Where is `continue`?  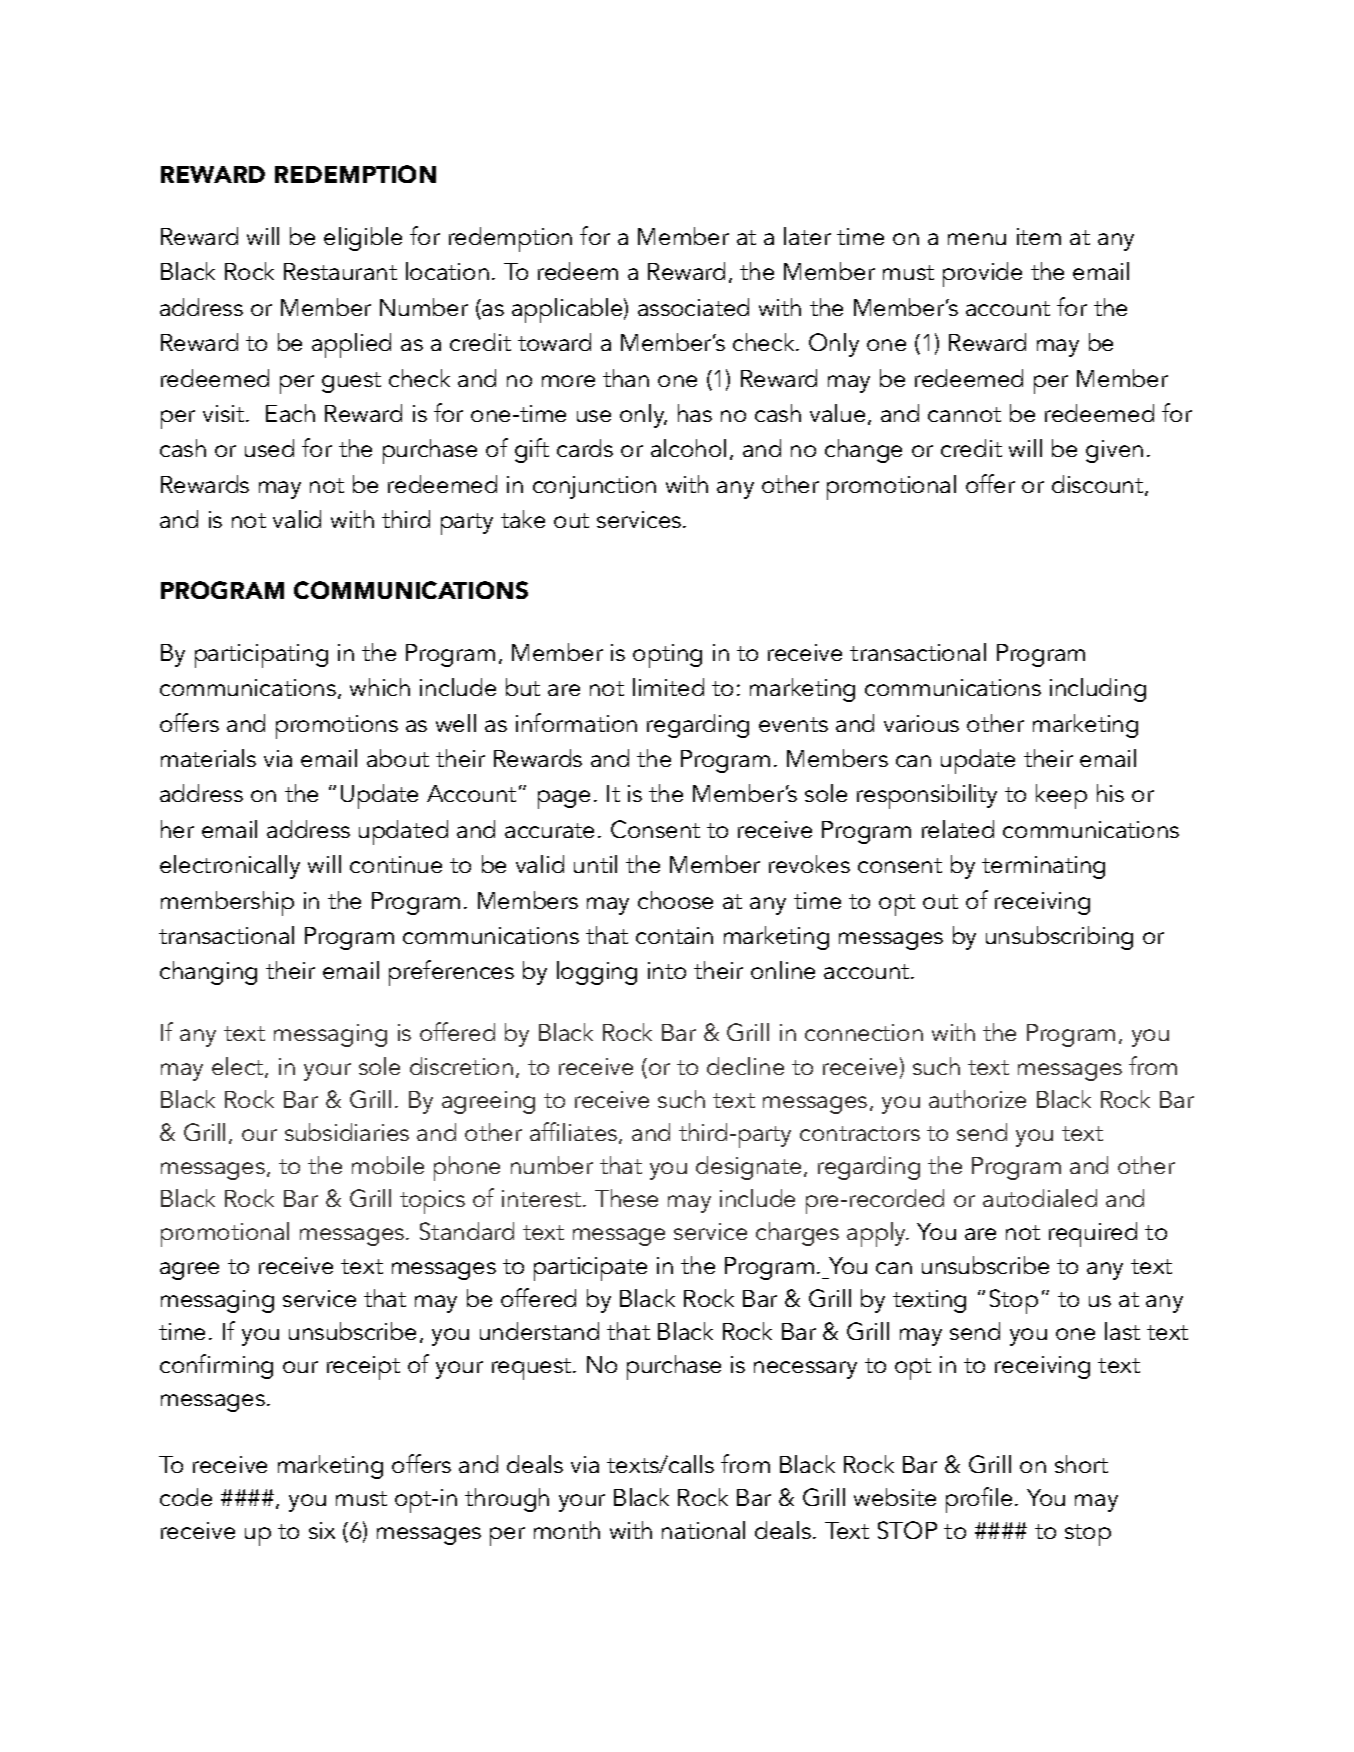 continue is located at coordinates (396, 864).
